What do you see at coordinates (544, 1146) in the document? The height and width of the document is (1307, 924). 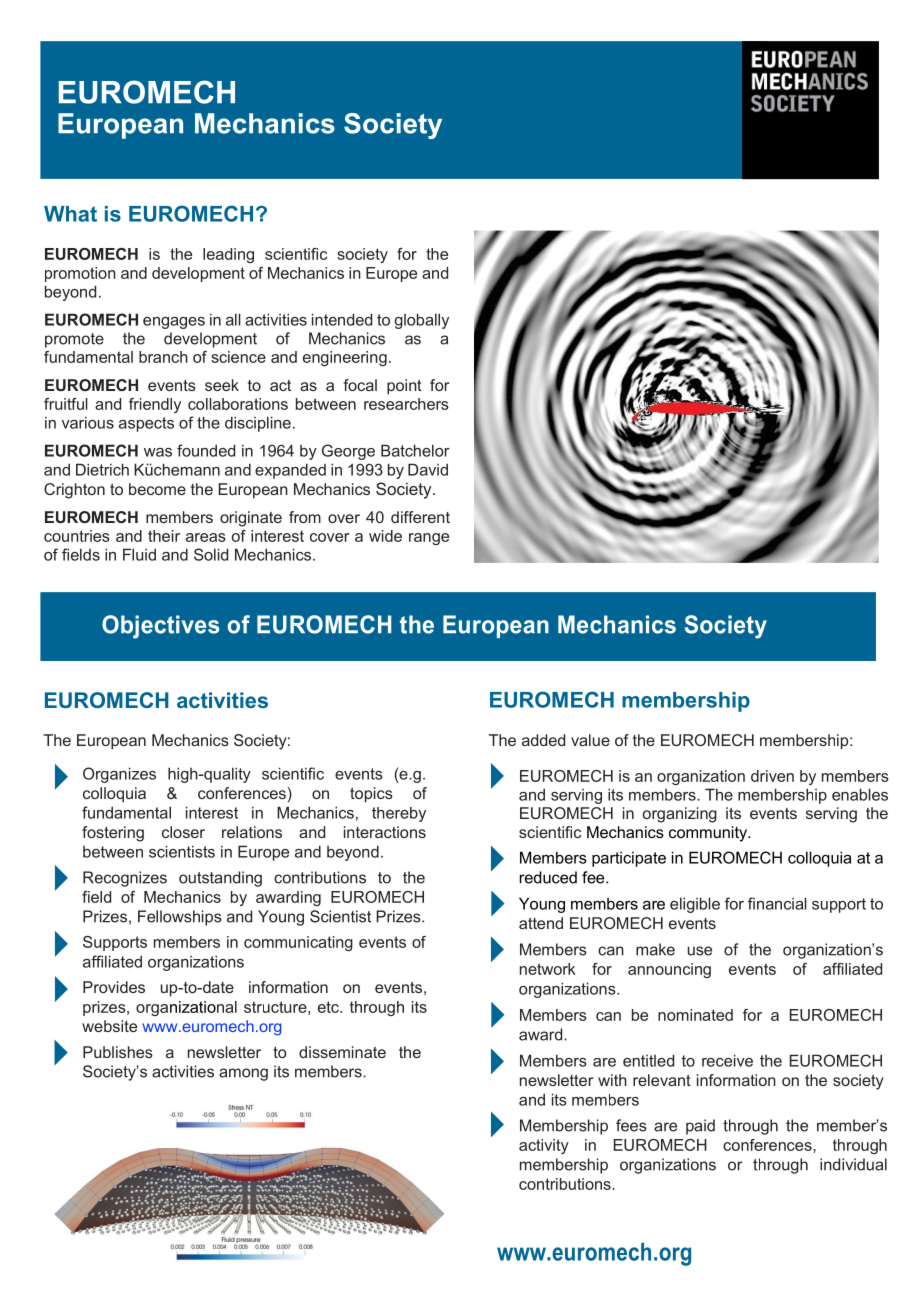 I see `activity` at bounding box center [544, 1146].
